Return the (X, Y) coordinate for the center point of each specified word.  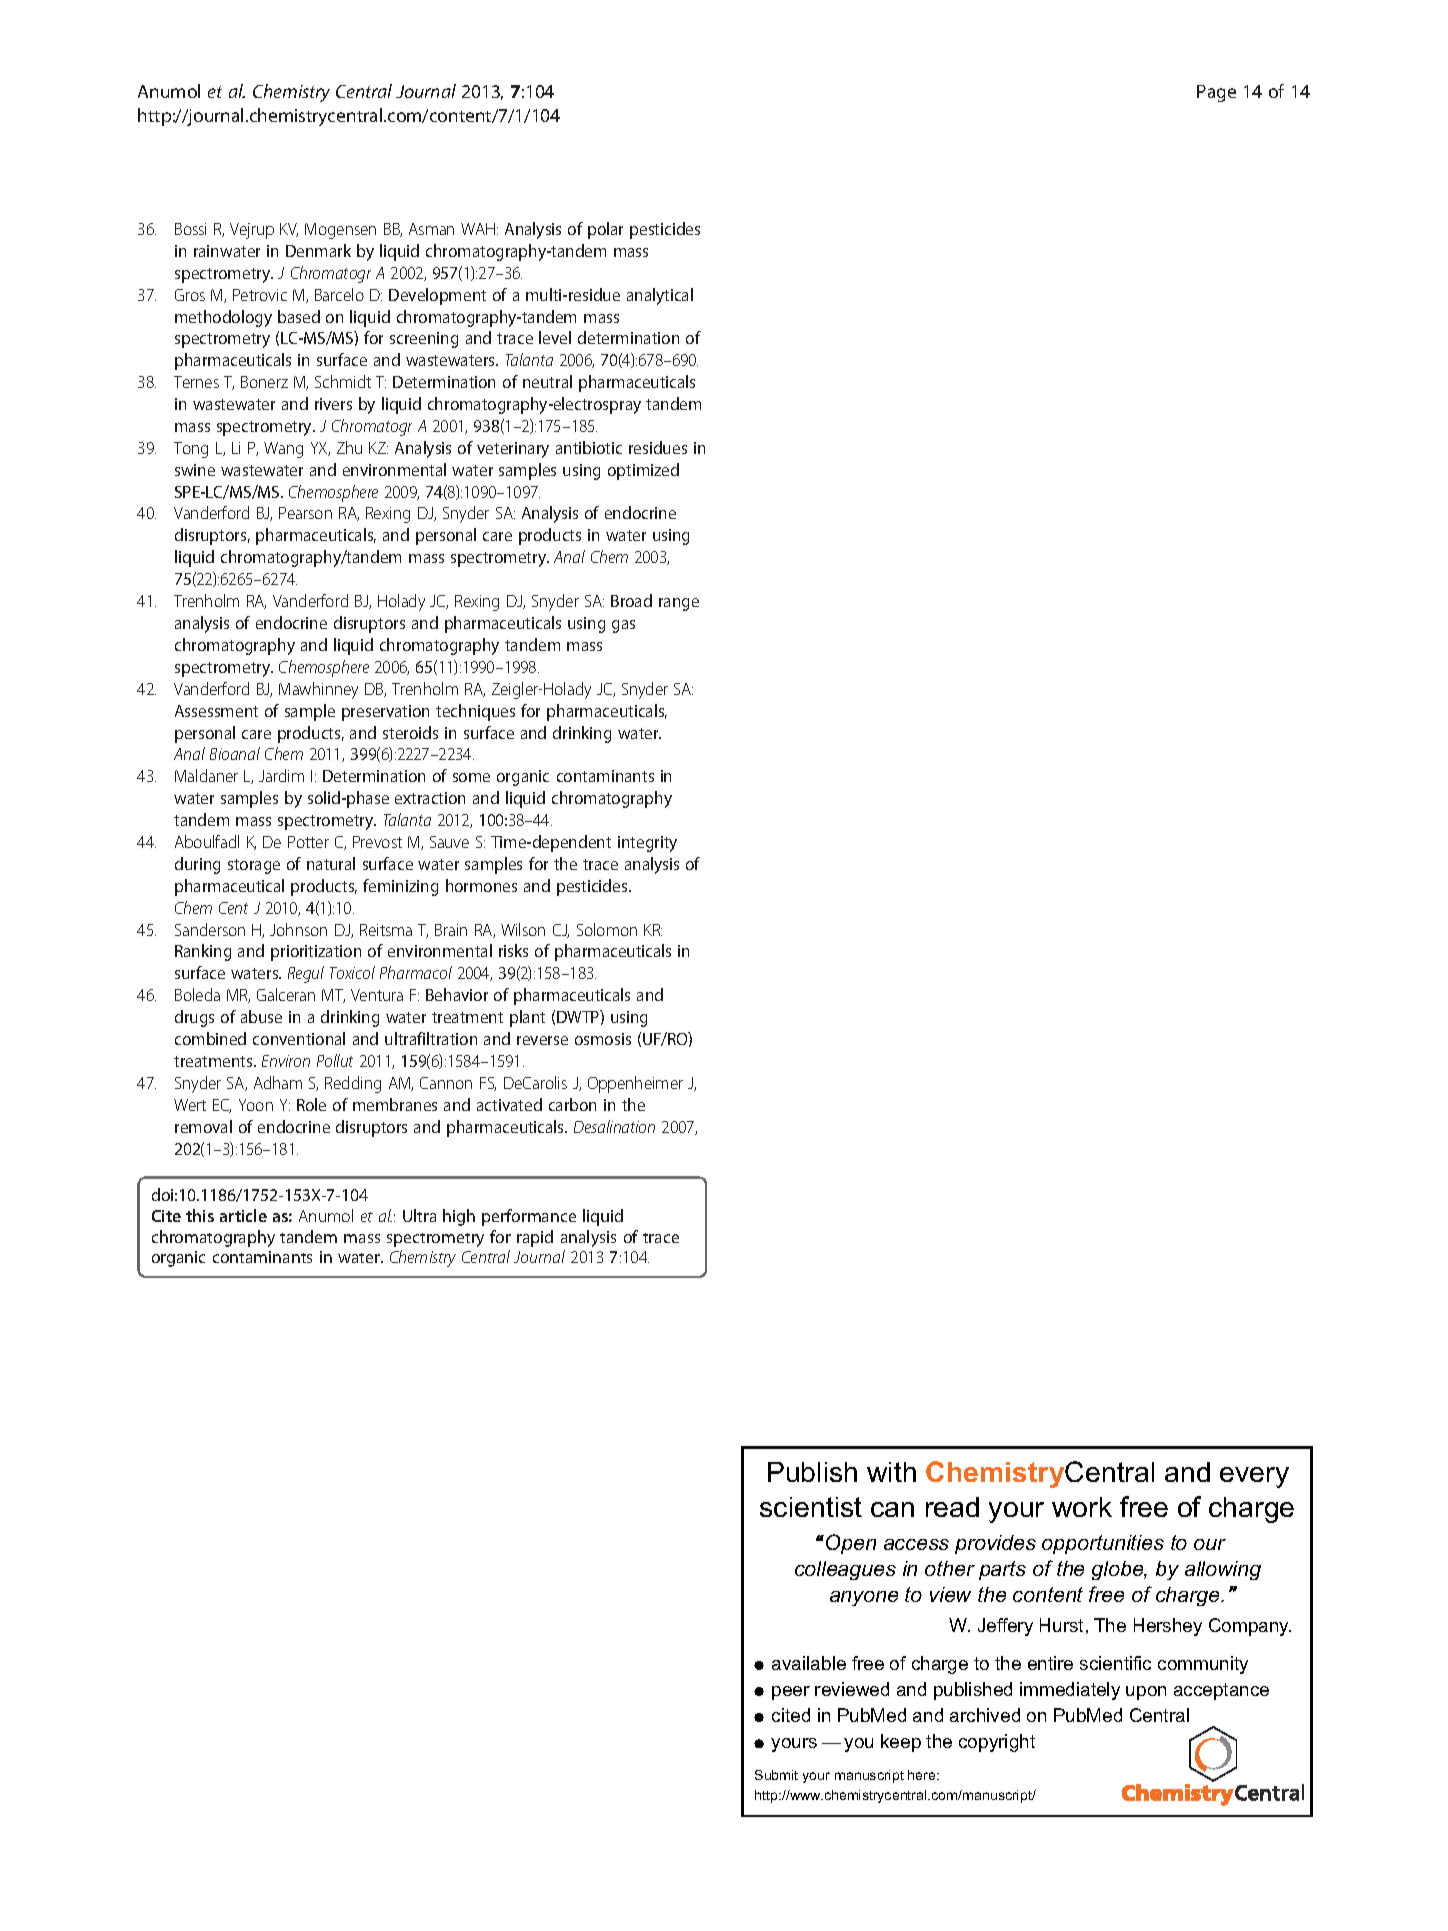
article (243, 1215)
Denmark (318, 250)
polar (605, 230)
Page (1216, 93)
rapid (535, 1238)
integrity (647, 844)
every (1254, 1477)
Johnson (298, 929)
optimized (643, 471)
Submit (776, 1775)
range (679, 604)
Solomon (607, 929)
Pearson (305, 513)
